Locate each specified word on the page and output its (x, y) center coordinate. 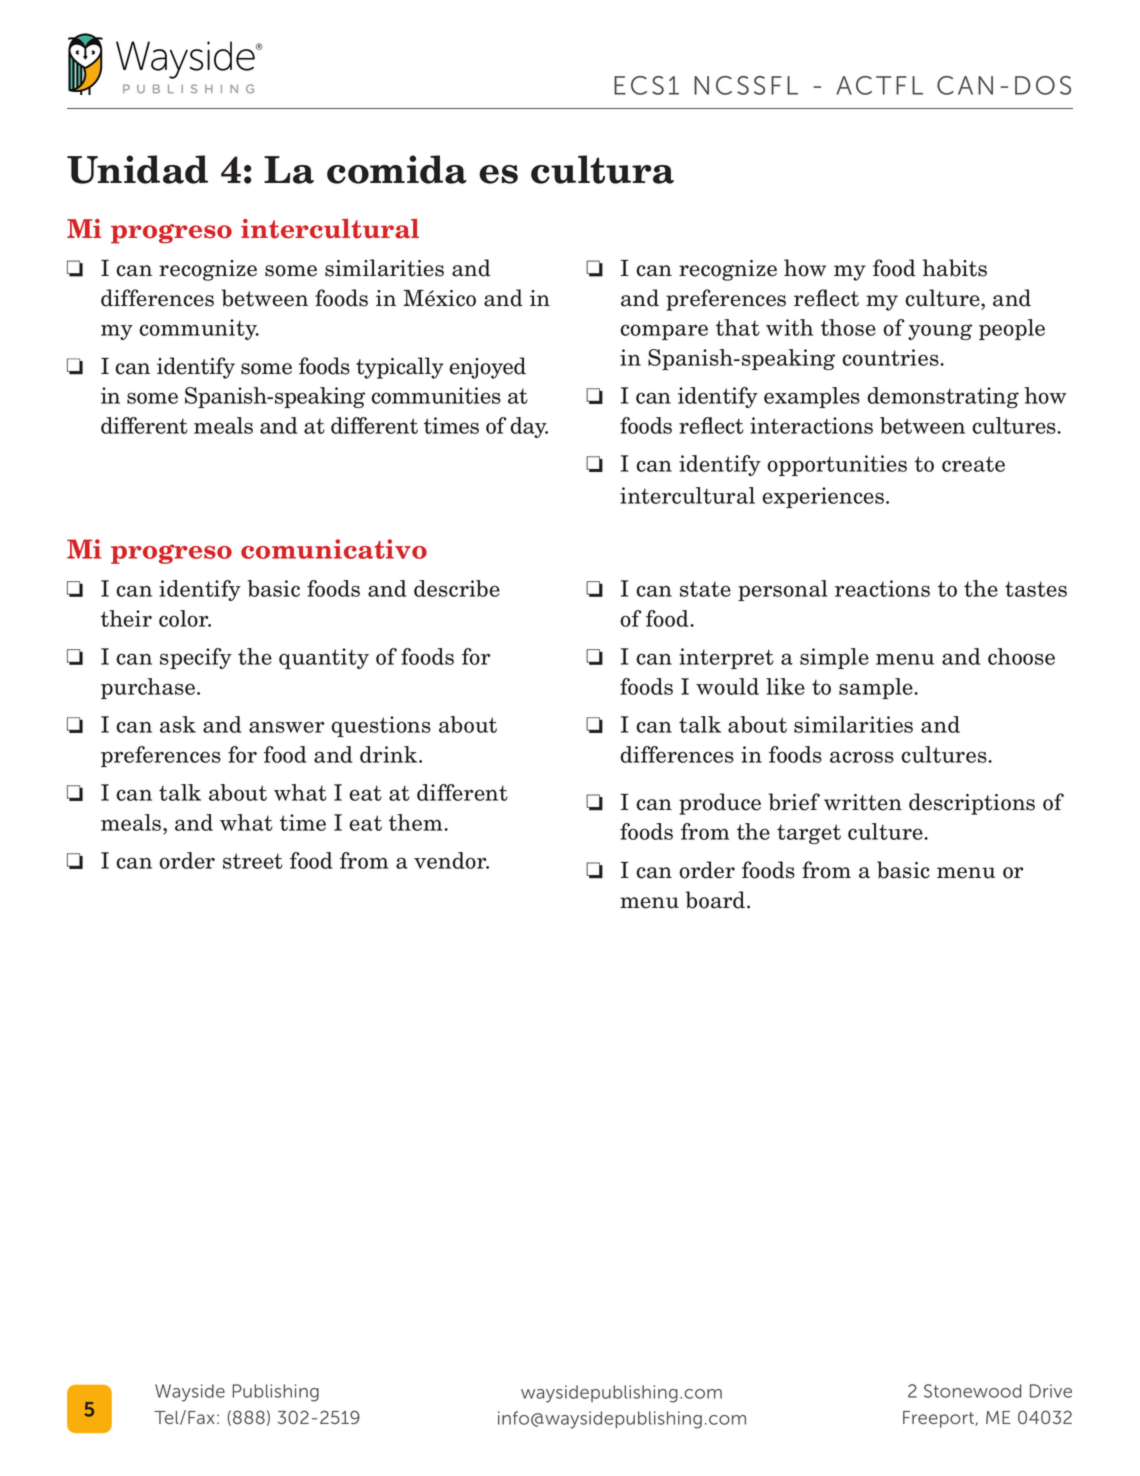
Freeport (939, 1419)
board (717, 900)
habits (954, 268)
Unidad (137, 169)
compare (664, 332)
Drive (1051, 1391)
